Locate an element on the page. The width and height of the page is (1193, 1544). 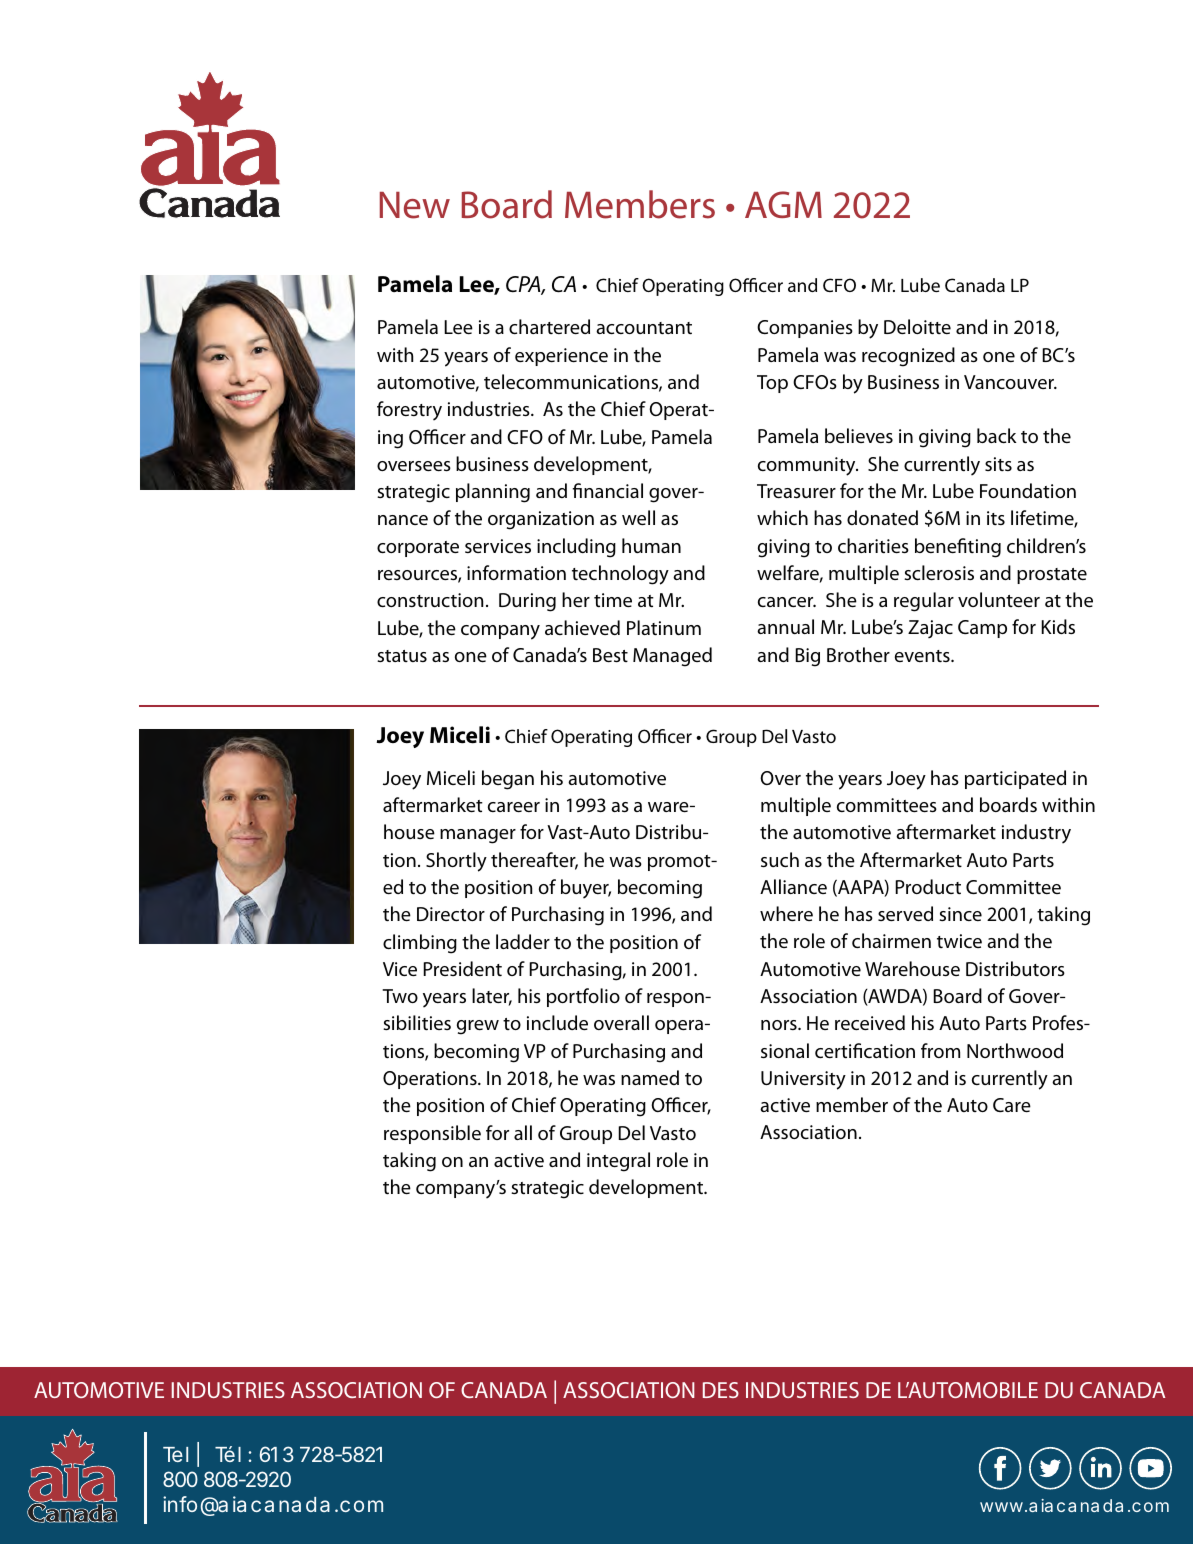
Deloitte is located at coordinates (917, 327).
